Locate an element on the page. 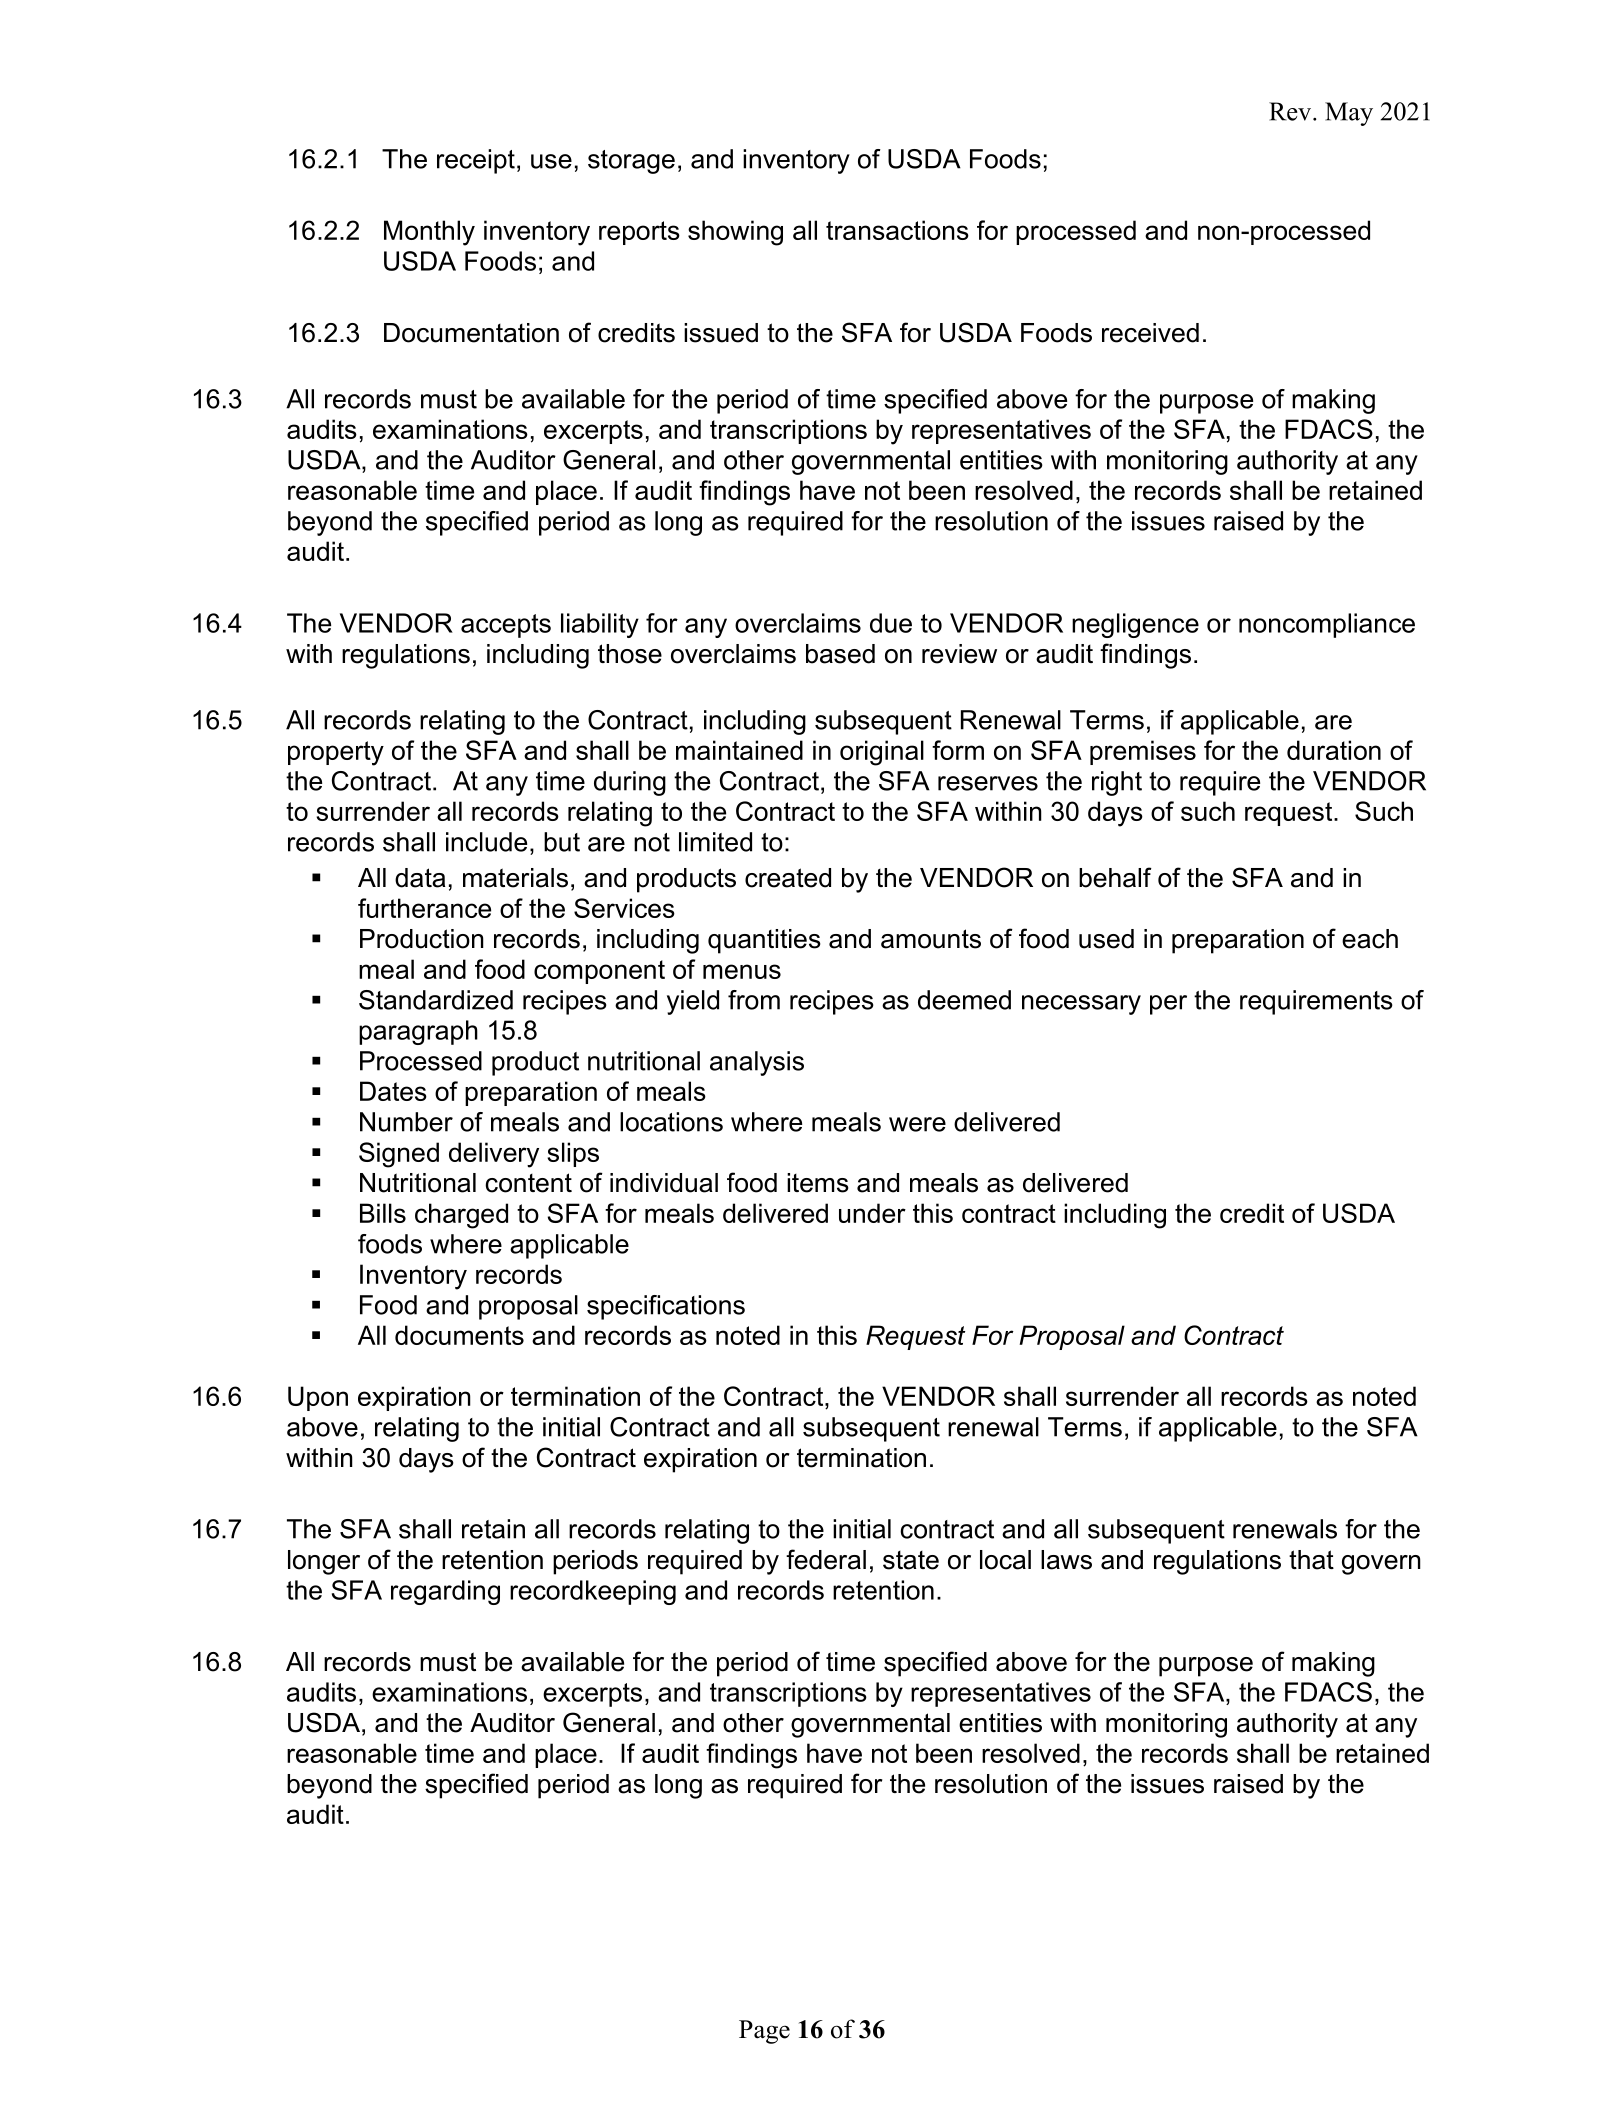  receipt is located at coordinates (476, 161).
